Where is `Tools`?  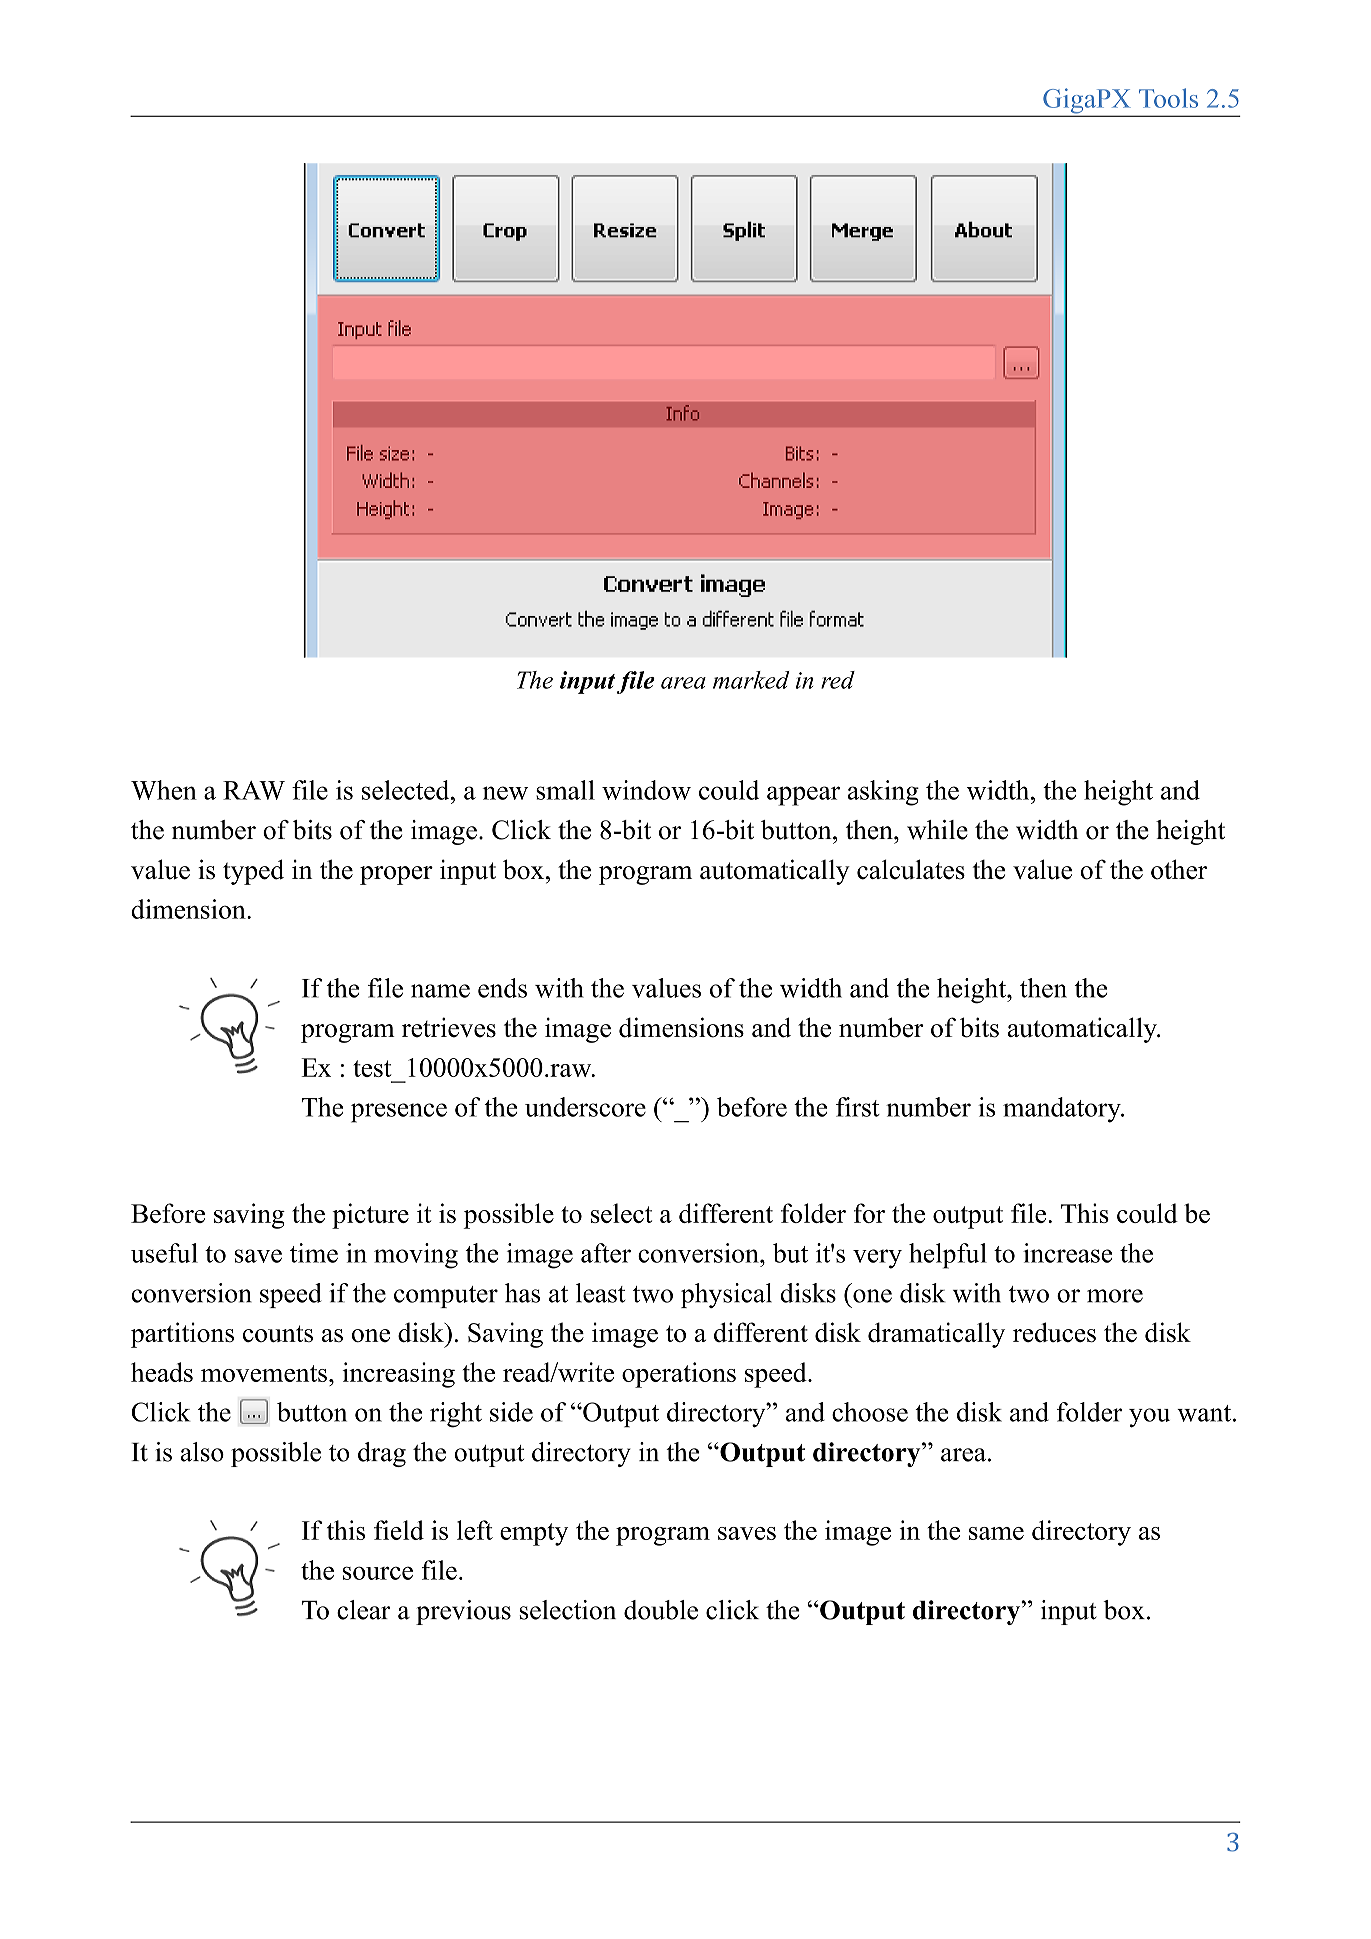
Tools is located at coordinates (1168, 98).
